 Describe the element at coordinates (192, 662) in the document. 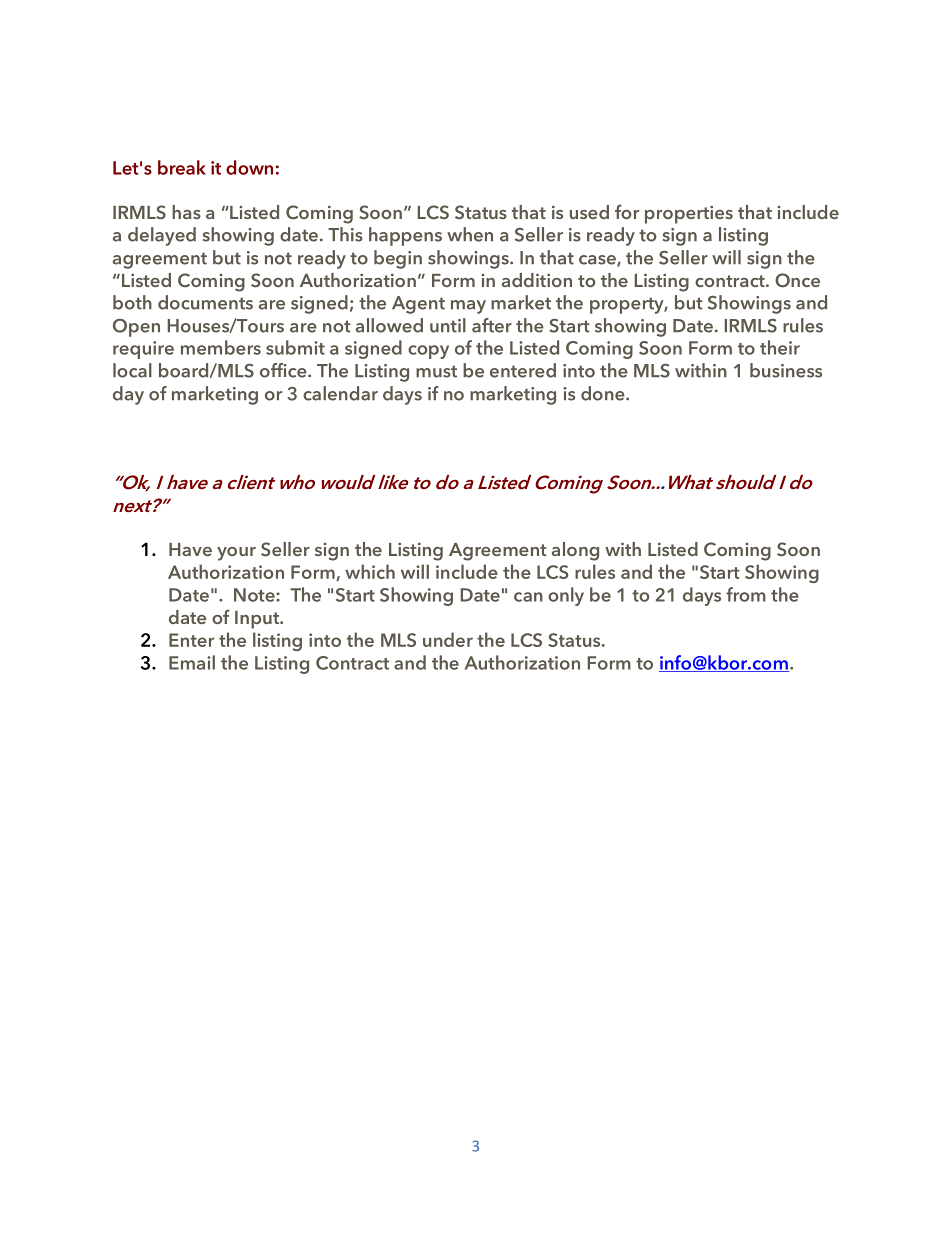

I see `Email` at that location.
